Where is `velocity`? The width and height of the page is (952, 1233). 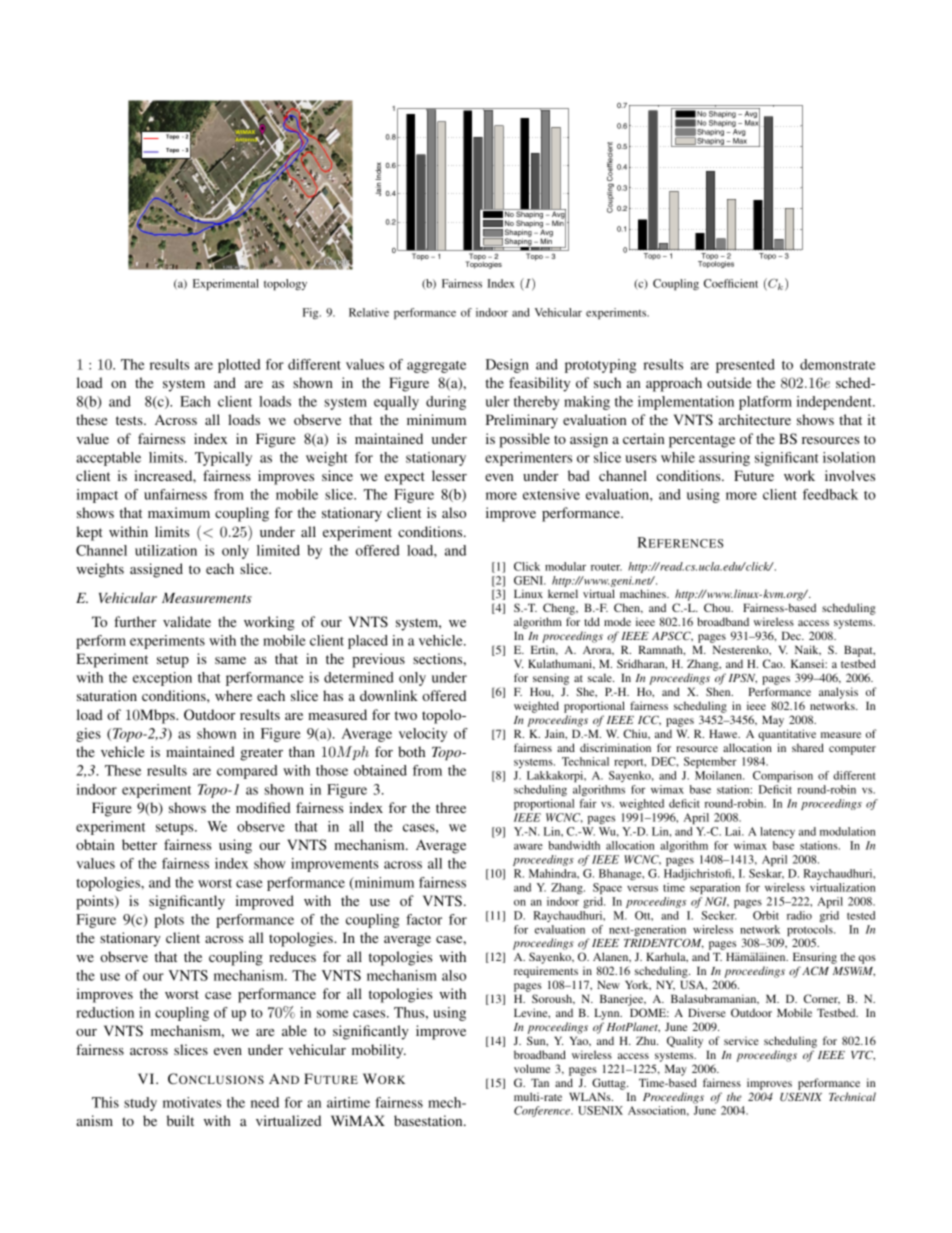 velocity is located at coordinates (423, 735).
